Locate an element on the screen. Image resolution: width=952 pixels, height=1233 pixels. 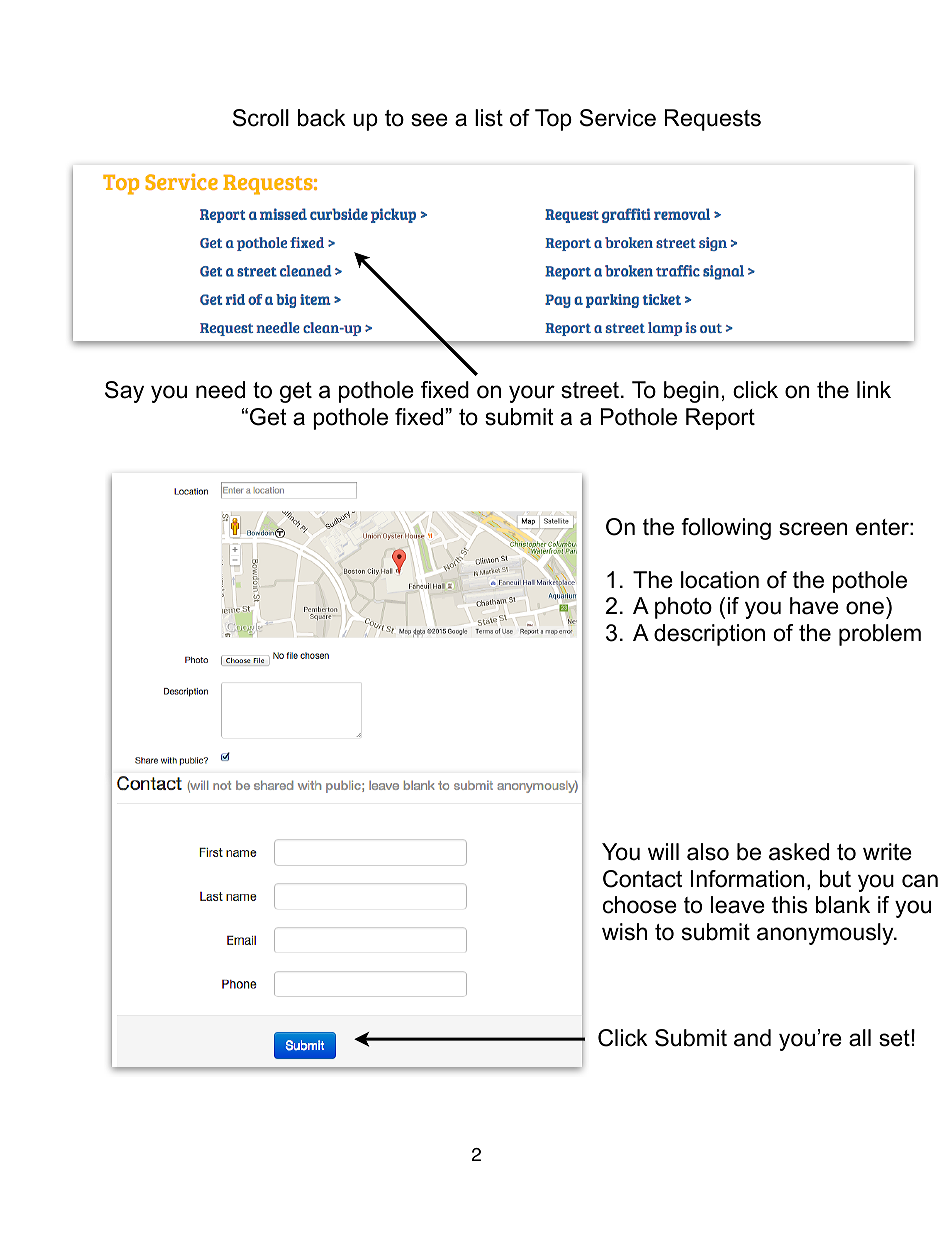
have is located at coordinates (814, 606).
